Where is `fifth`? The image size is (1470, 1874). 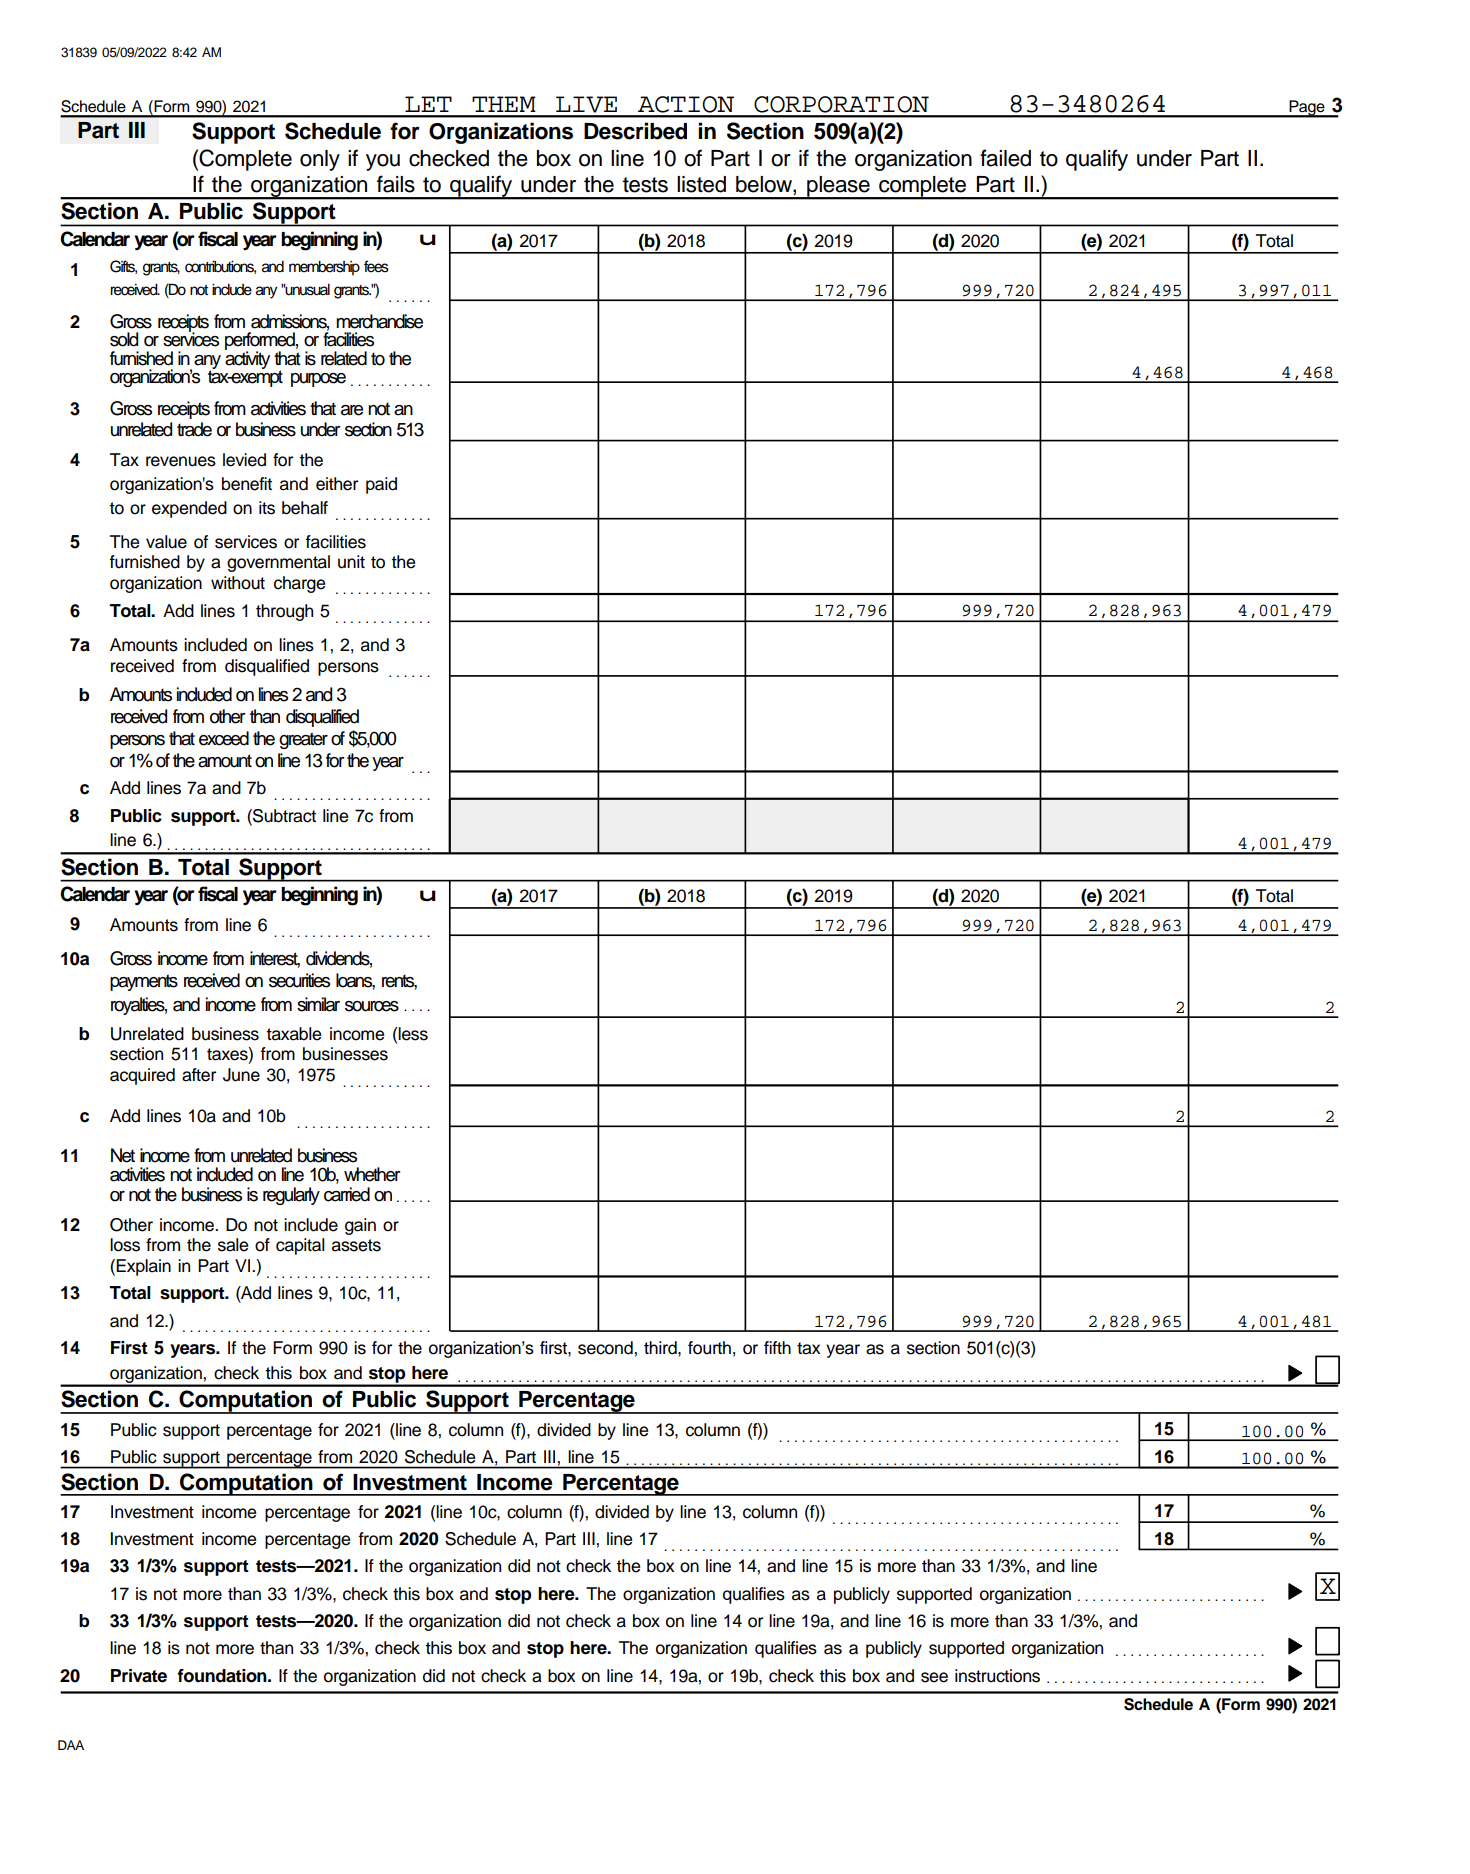 fifth is located at coordinates (777, 1347).
